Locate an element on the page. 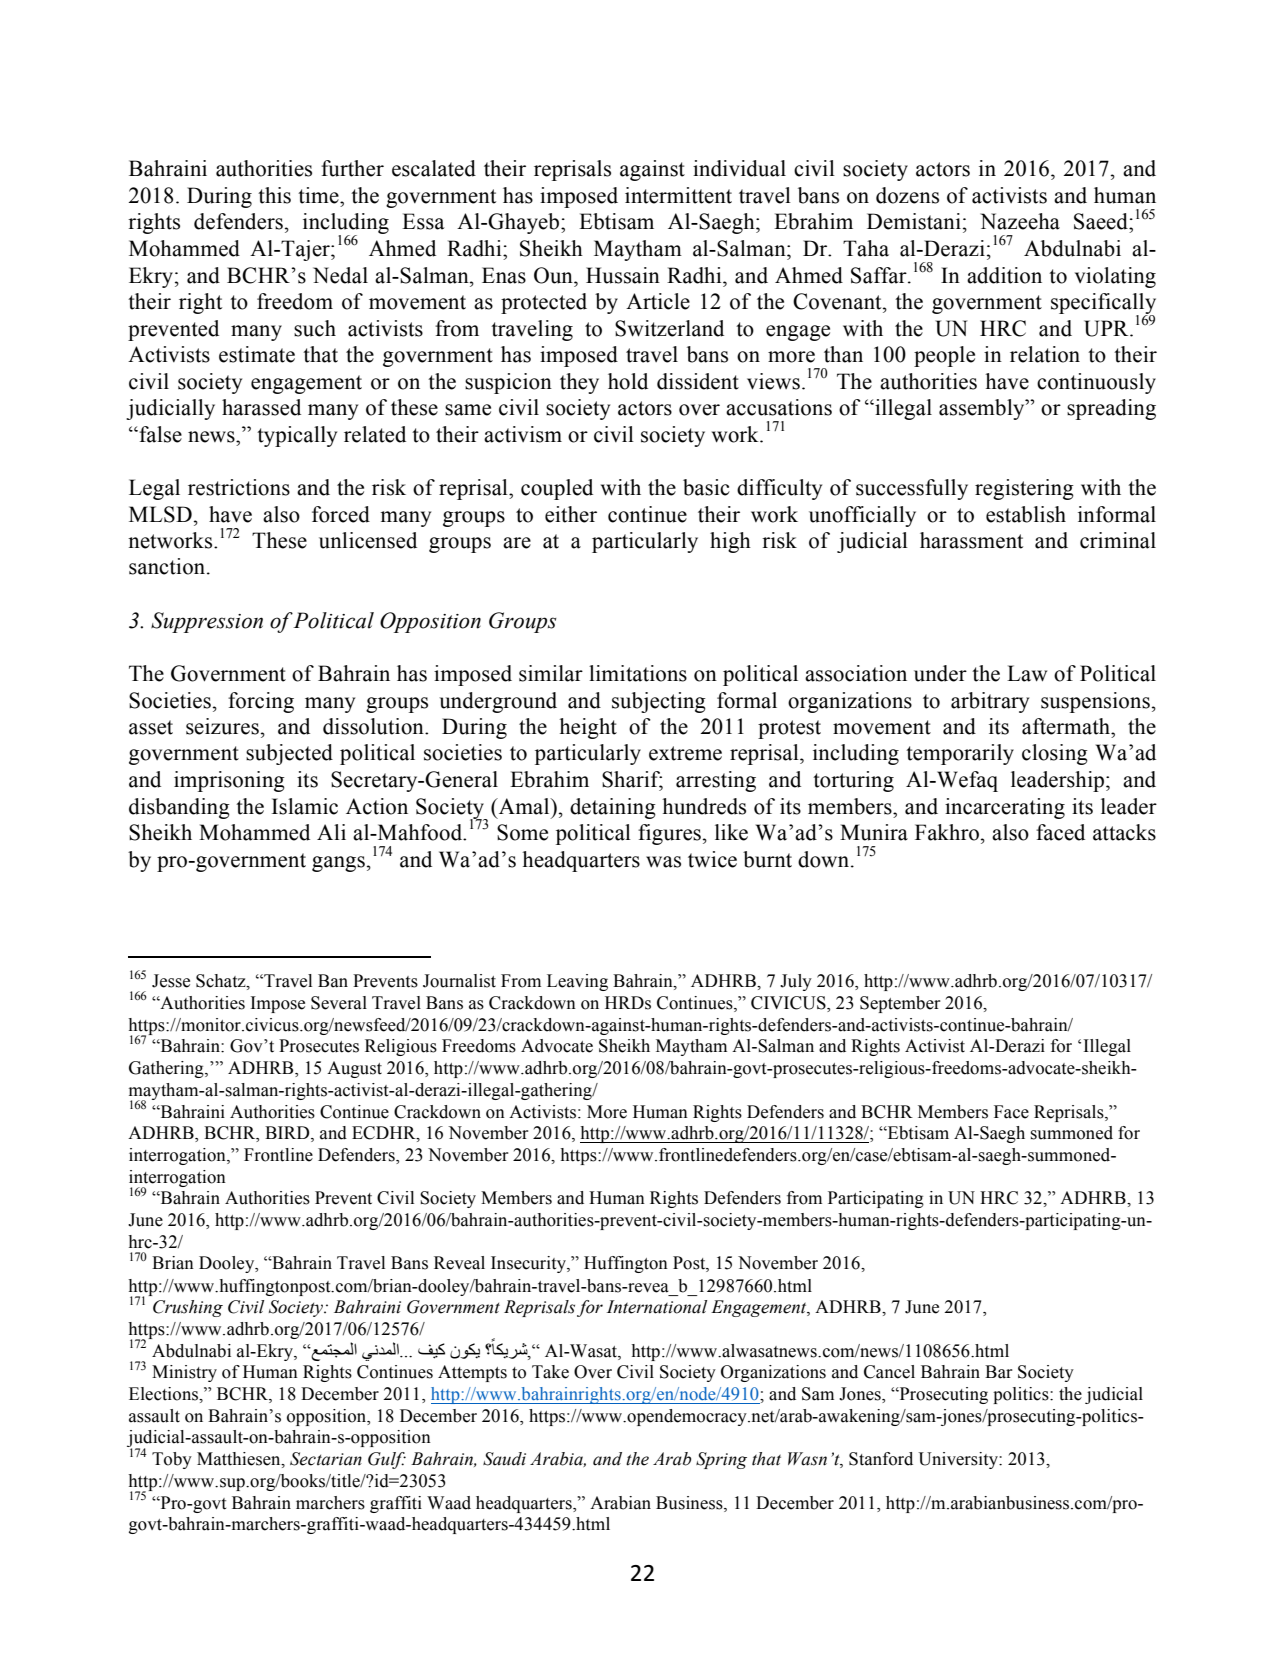 The height and width of the page is (1663, 1285). Sectarian is located at coordinates (326, 1459).
